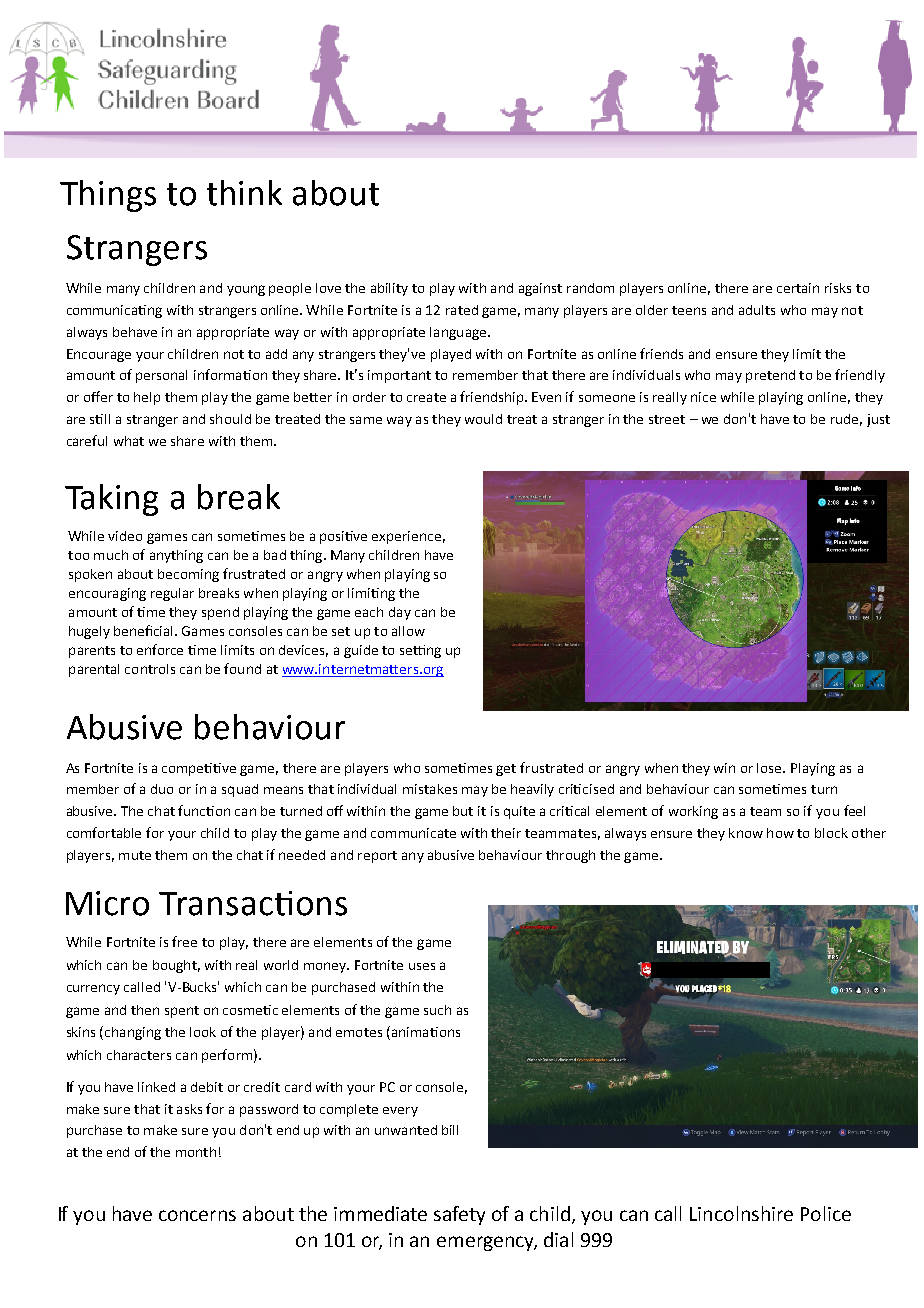  I want to click on against, so click(540, 289).
